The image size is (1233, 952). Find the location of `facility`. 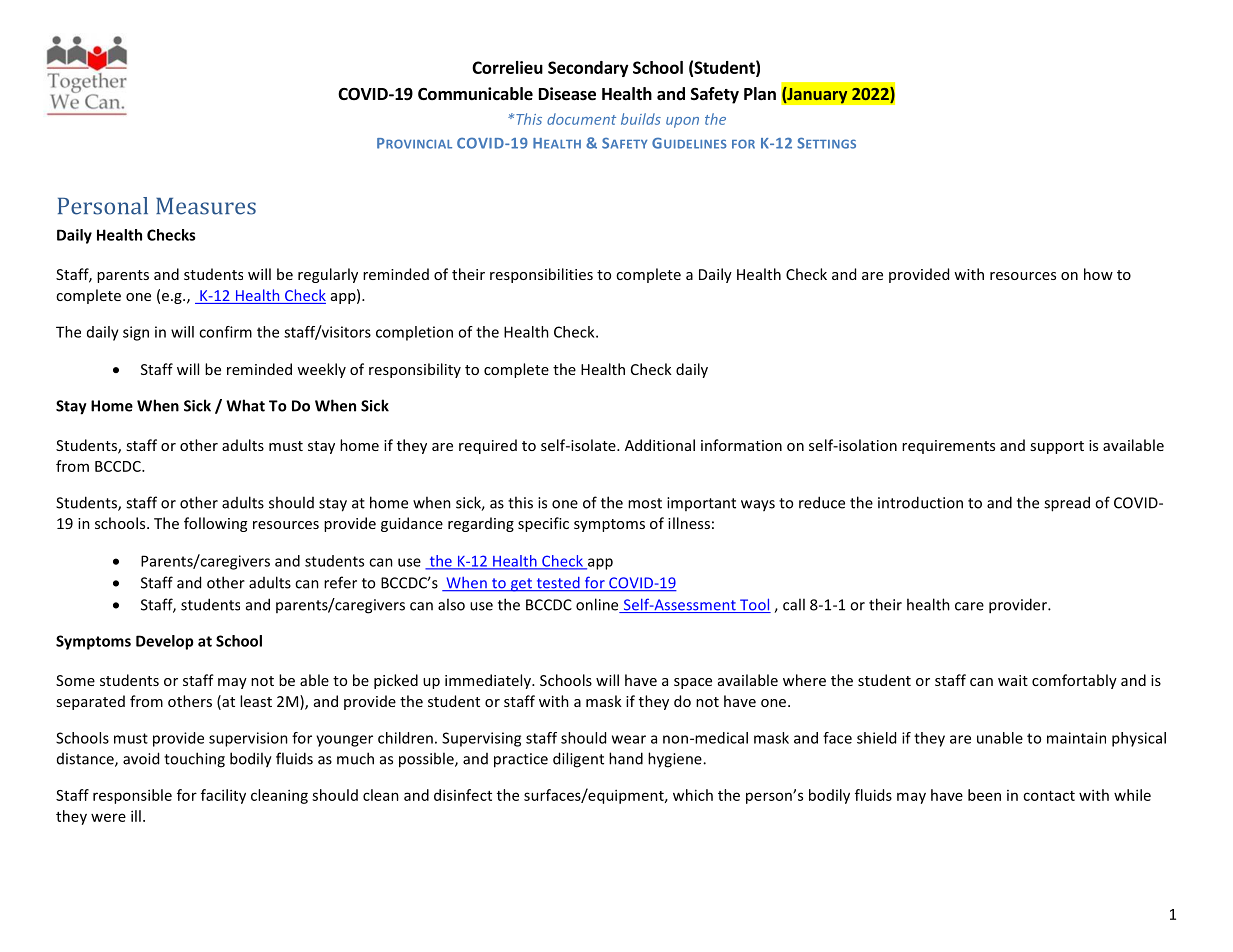

facility is located at coordinates (223, 796).
